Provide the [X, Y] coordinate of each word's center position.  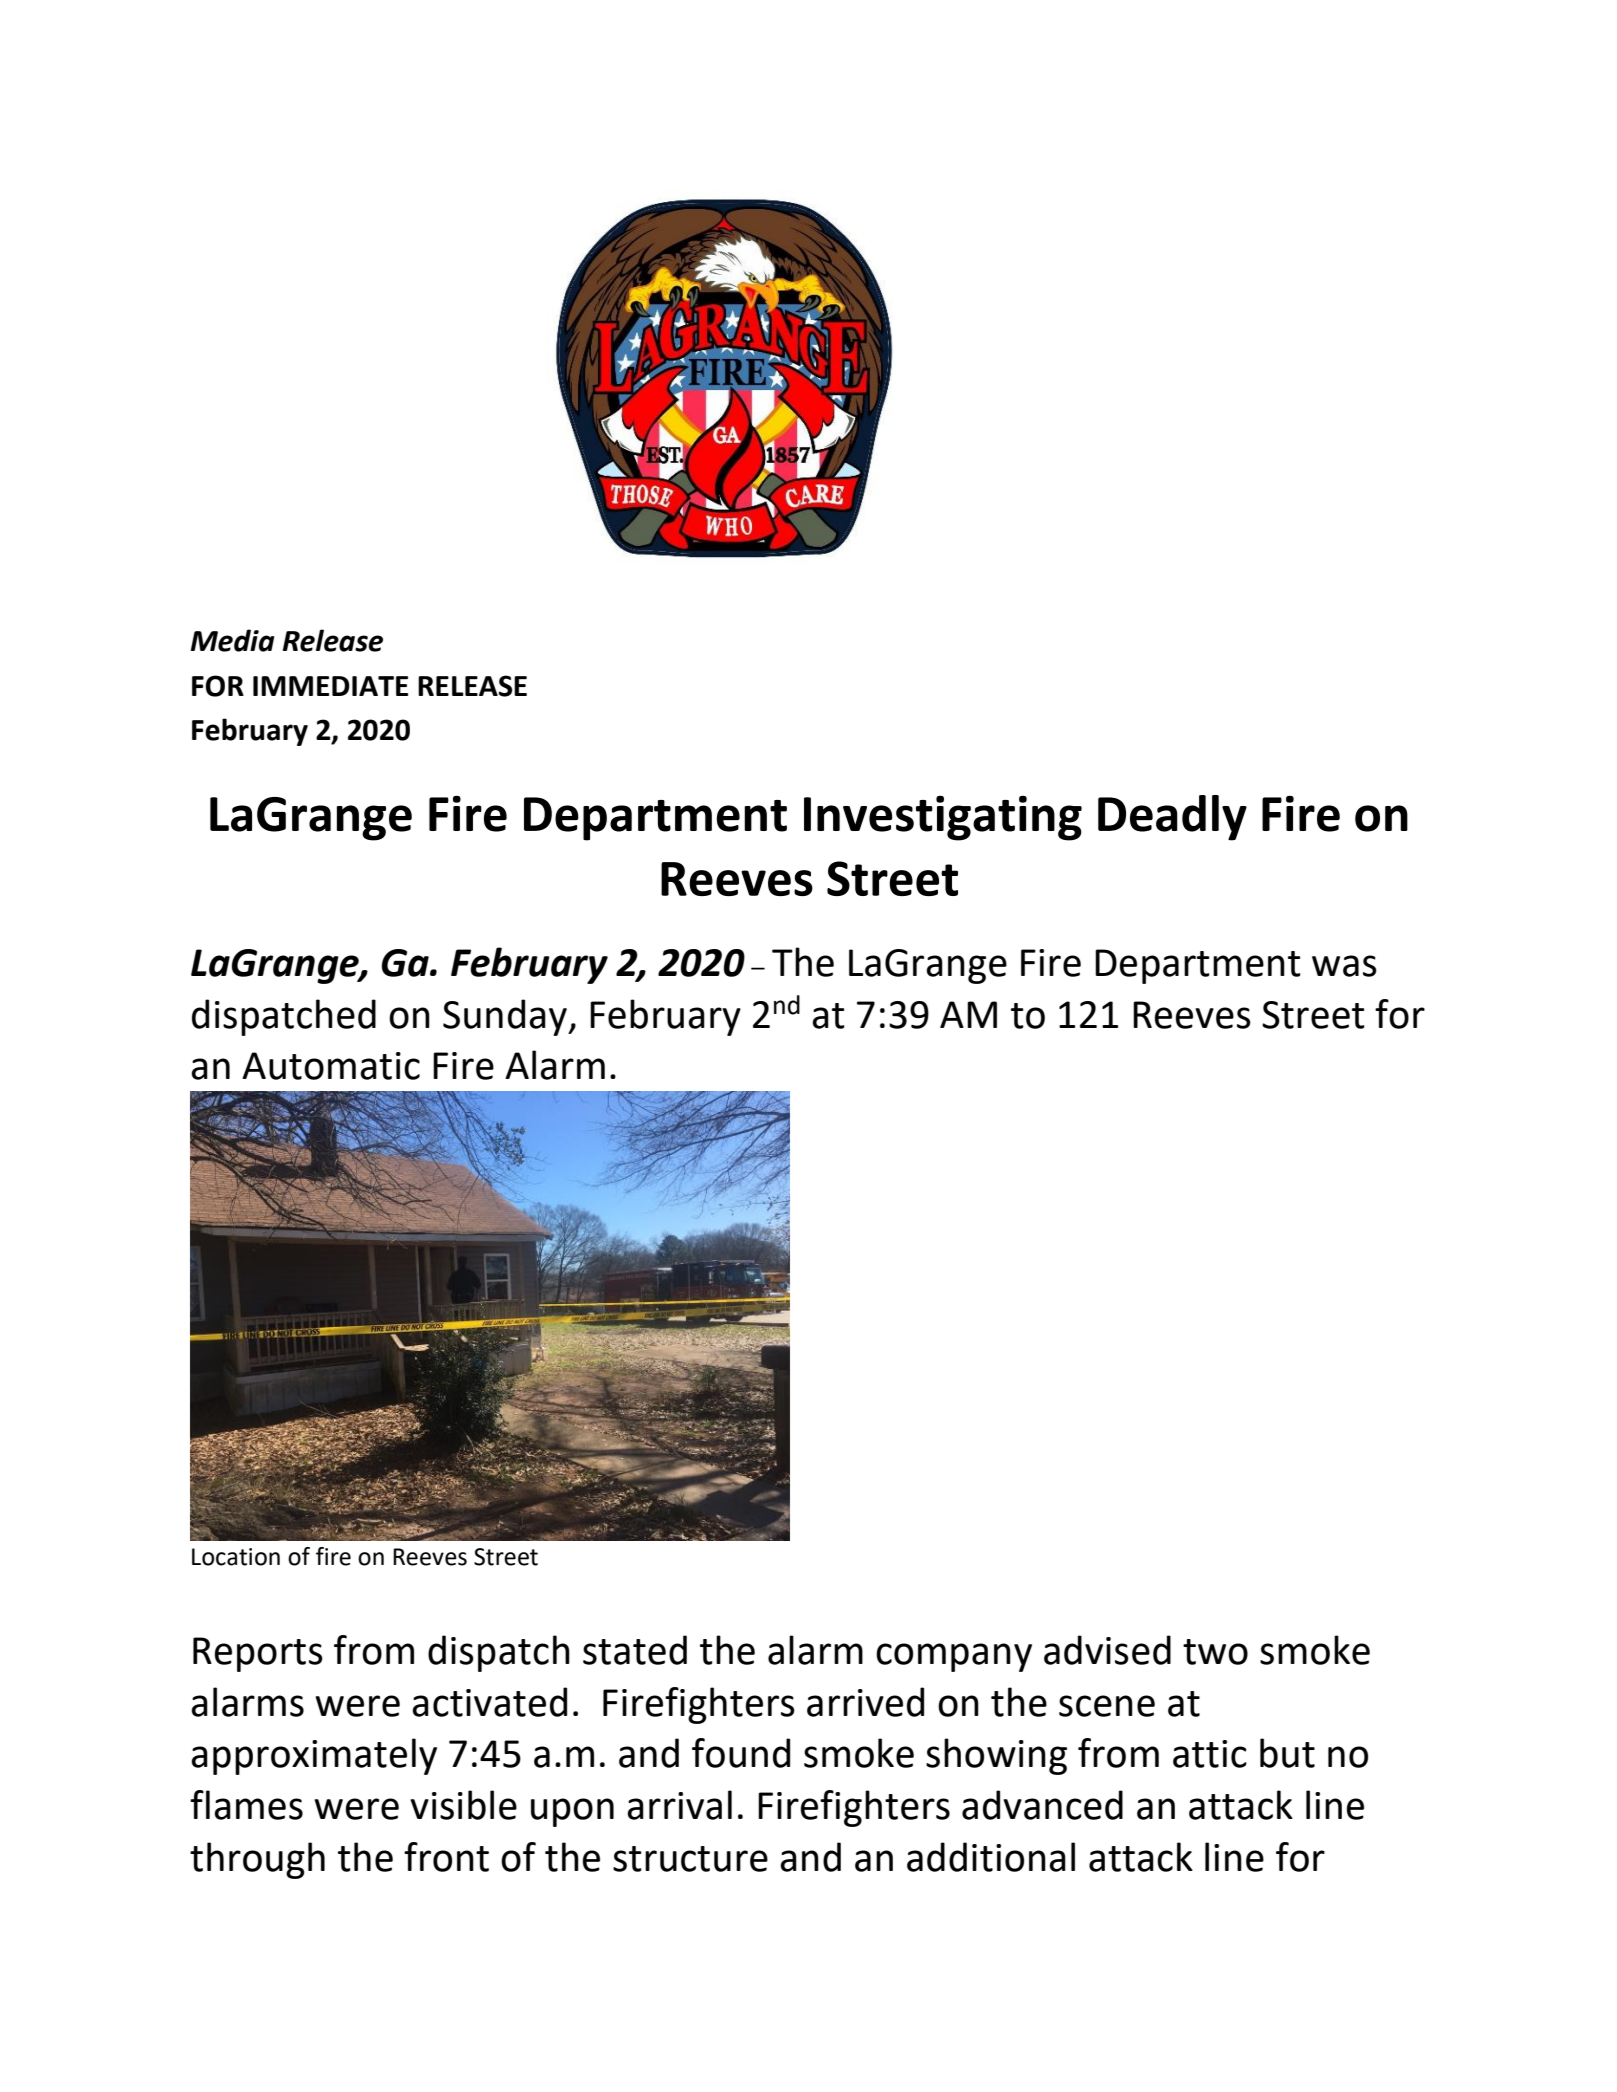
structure [690, 1859]
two [1215, 1652]
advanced [1042, 1805]
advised [1107, 1650]
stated [635, 1650]
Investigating [943, 818]
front [446, 1857]
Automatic [331, 1066]
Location [236, 1557]
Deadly [1172, 818]
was [1344, 966]
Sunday [506, 1017]
